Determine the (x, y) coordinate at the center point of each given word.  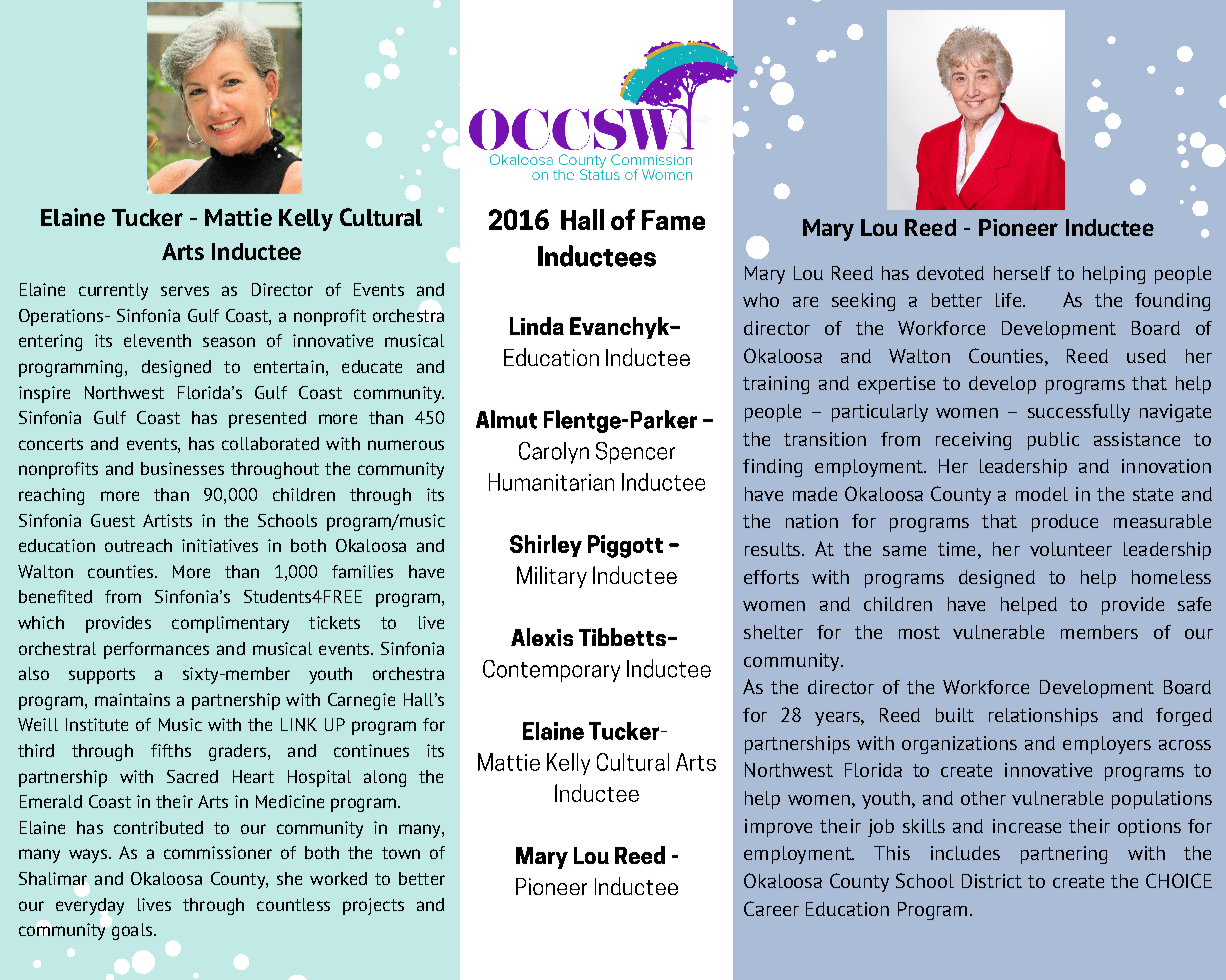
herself (1022, 273)
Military (552, 577)
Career (771, 908)
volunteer (1071, 549)
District (992, 881)
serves (185, 291)
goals (132, 931)
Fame (673, 220)
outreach (138, 545)
